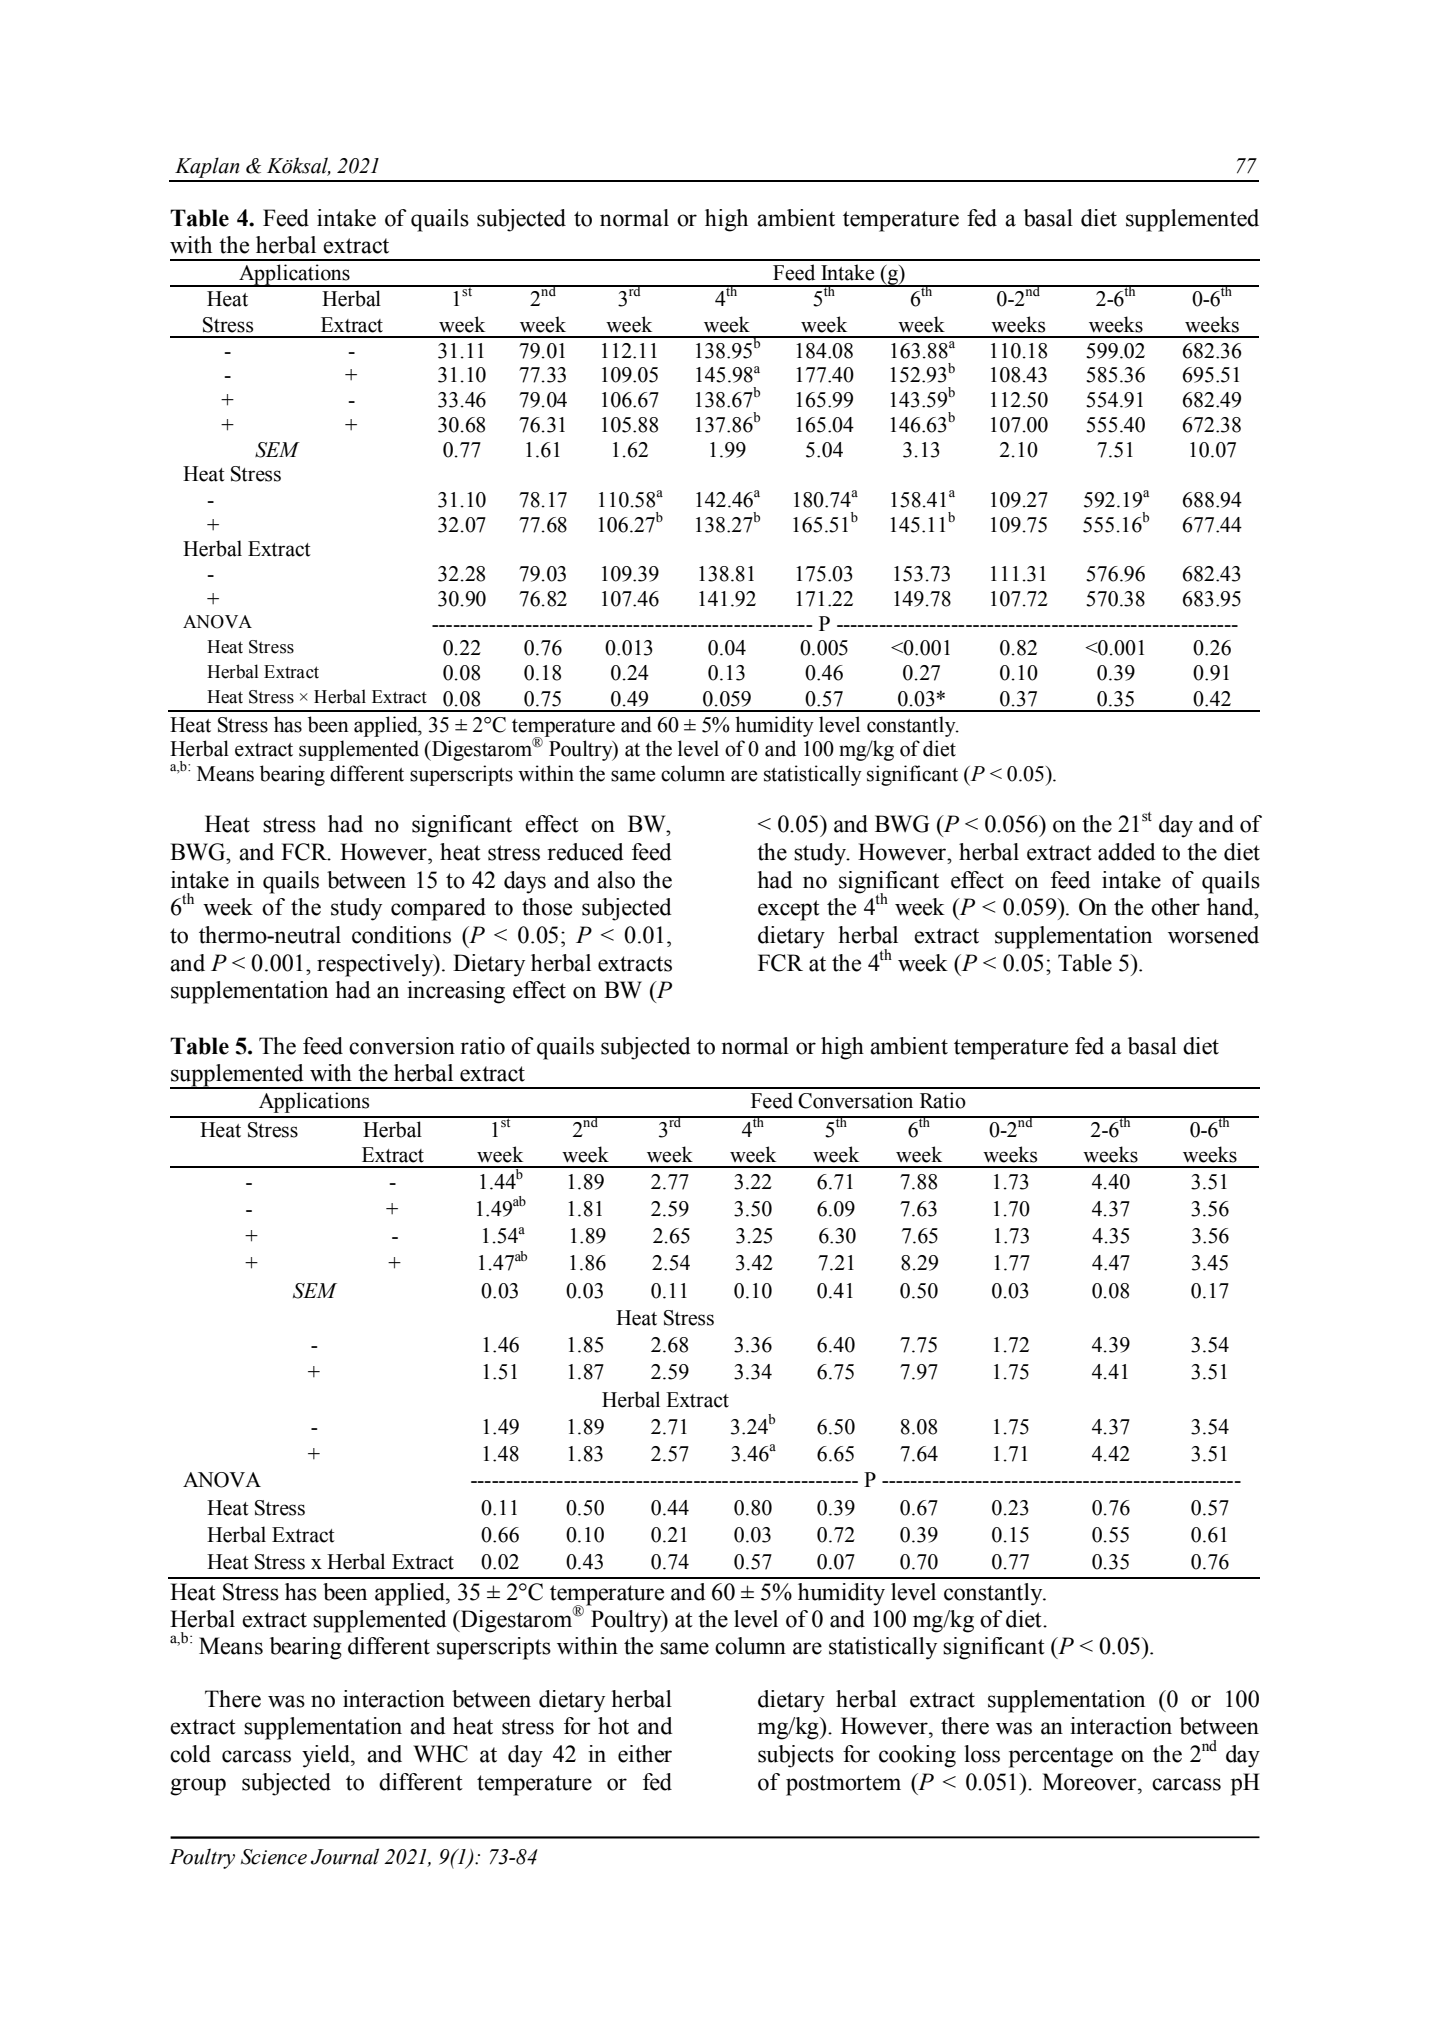 The height and width of the screenshot is (2022, 1429). I want to click on percentage, so click(1061, 1757).
